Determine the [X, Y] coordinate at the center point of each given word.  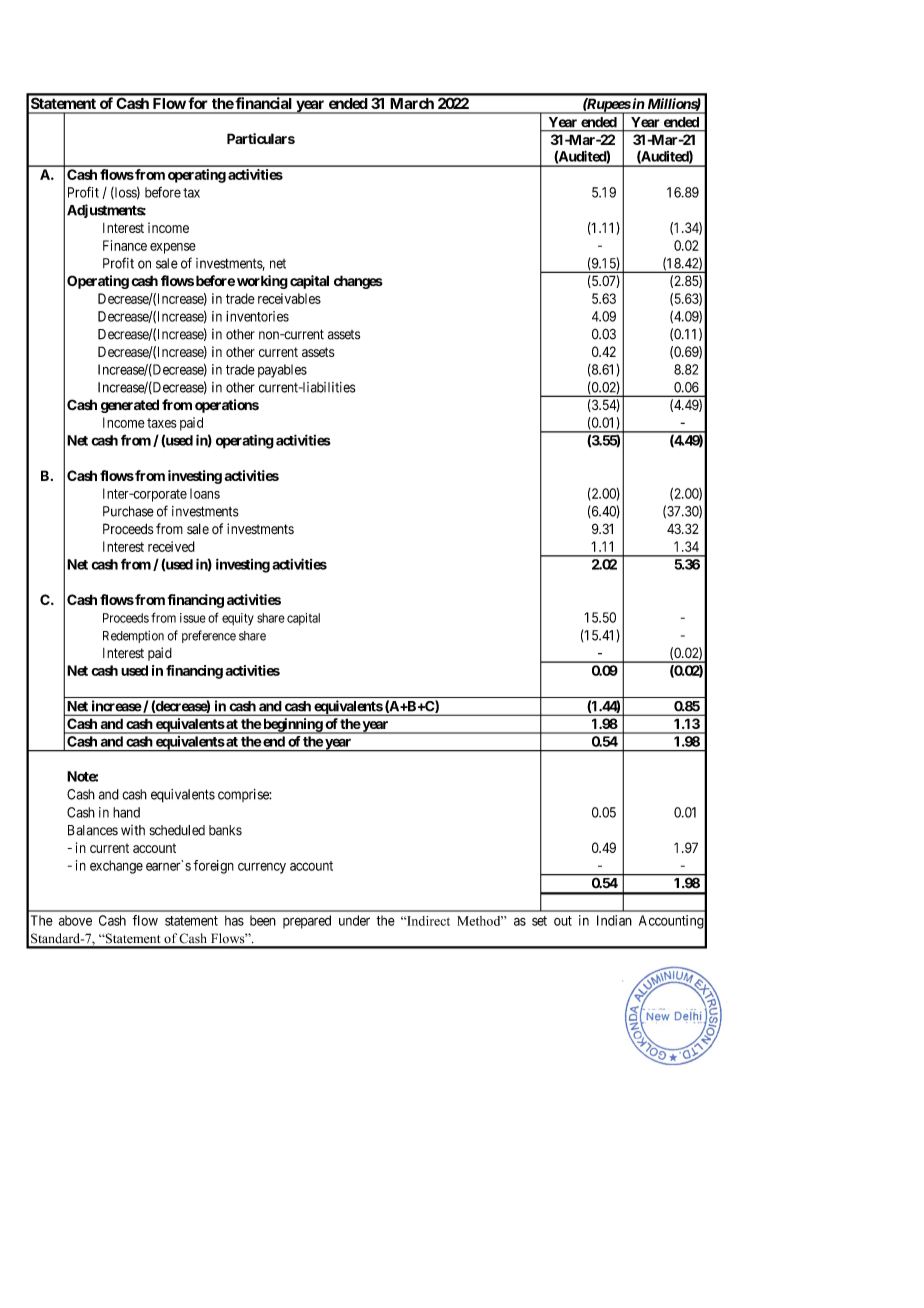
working [262, 282]
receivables [289, 298]
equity [238, 619]
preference [209, 636]
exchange [116, 867]
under [354, 920]
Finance [125, 245]
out [563, 921]
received [171, 546]
